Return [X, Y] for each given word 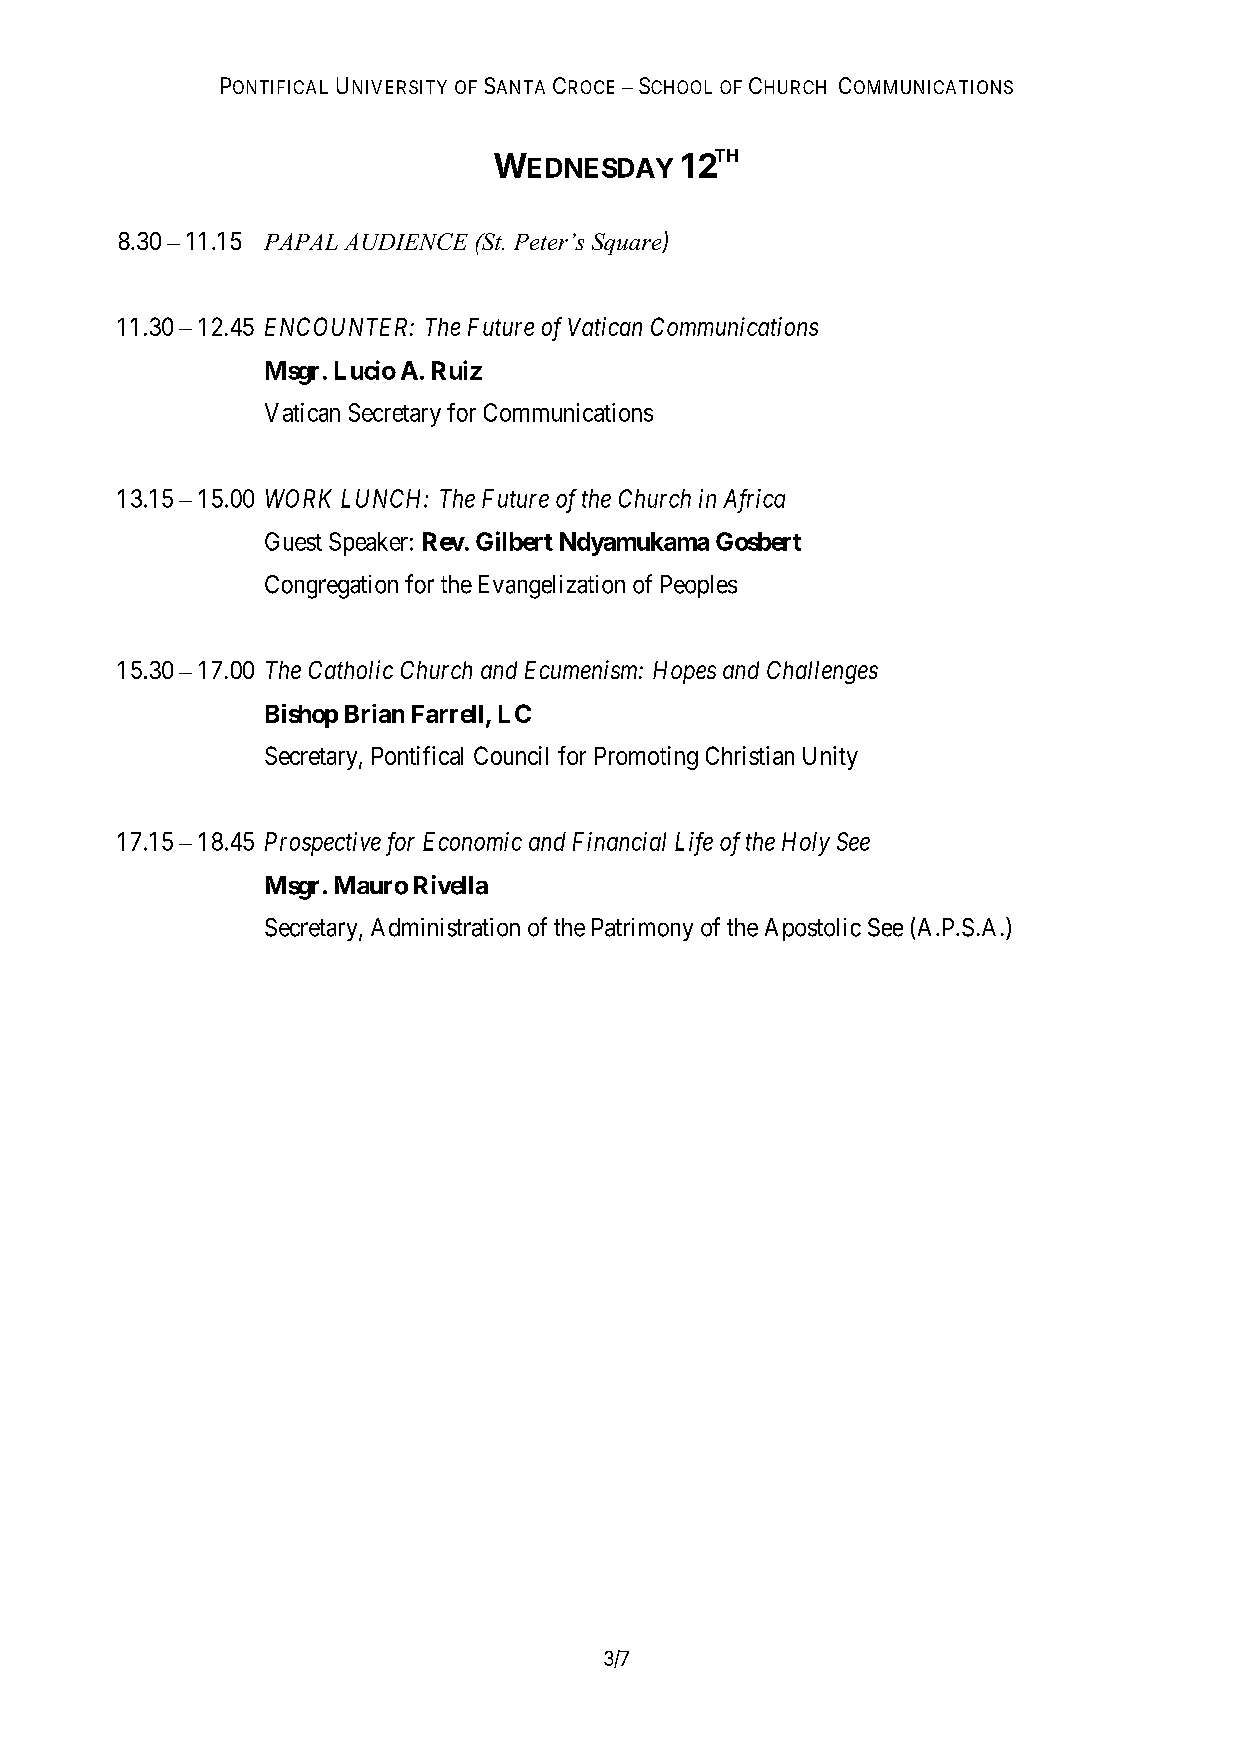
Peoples [699, 586]
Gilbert [514, 541]
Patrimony [642, 929]
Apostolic [813, 929]
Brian [374, 713]
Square [628, 244]
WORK [299, 498]
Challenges [822, 672]
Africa [754, 501]
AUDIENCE [406, 241]
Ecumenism [582, 669]
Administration [445, 927]
